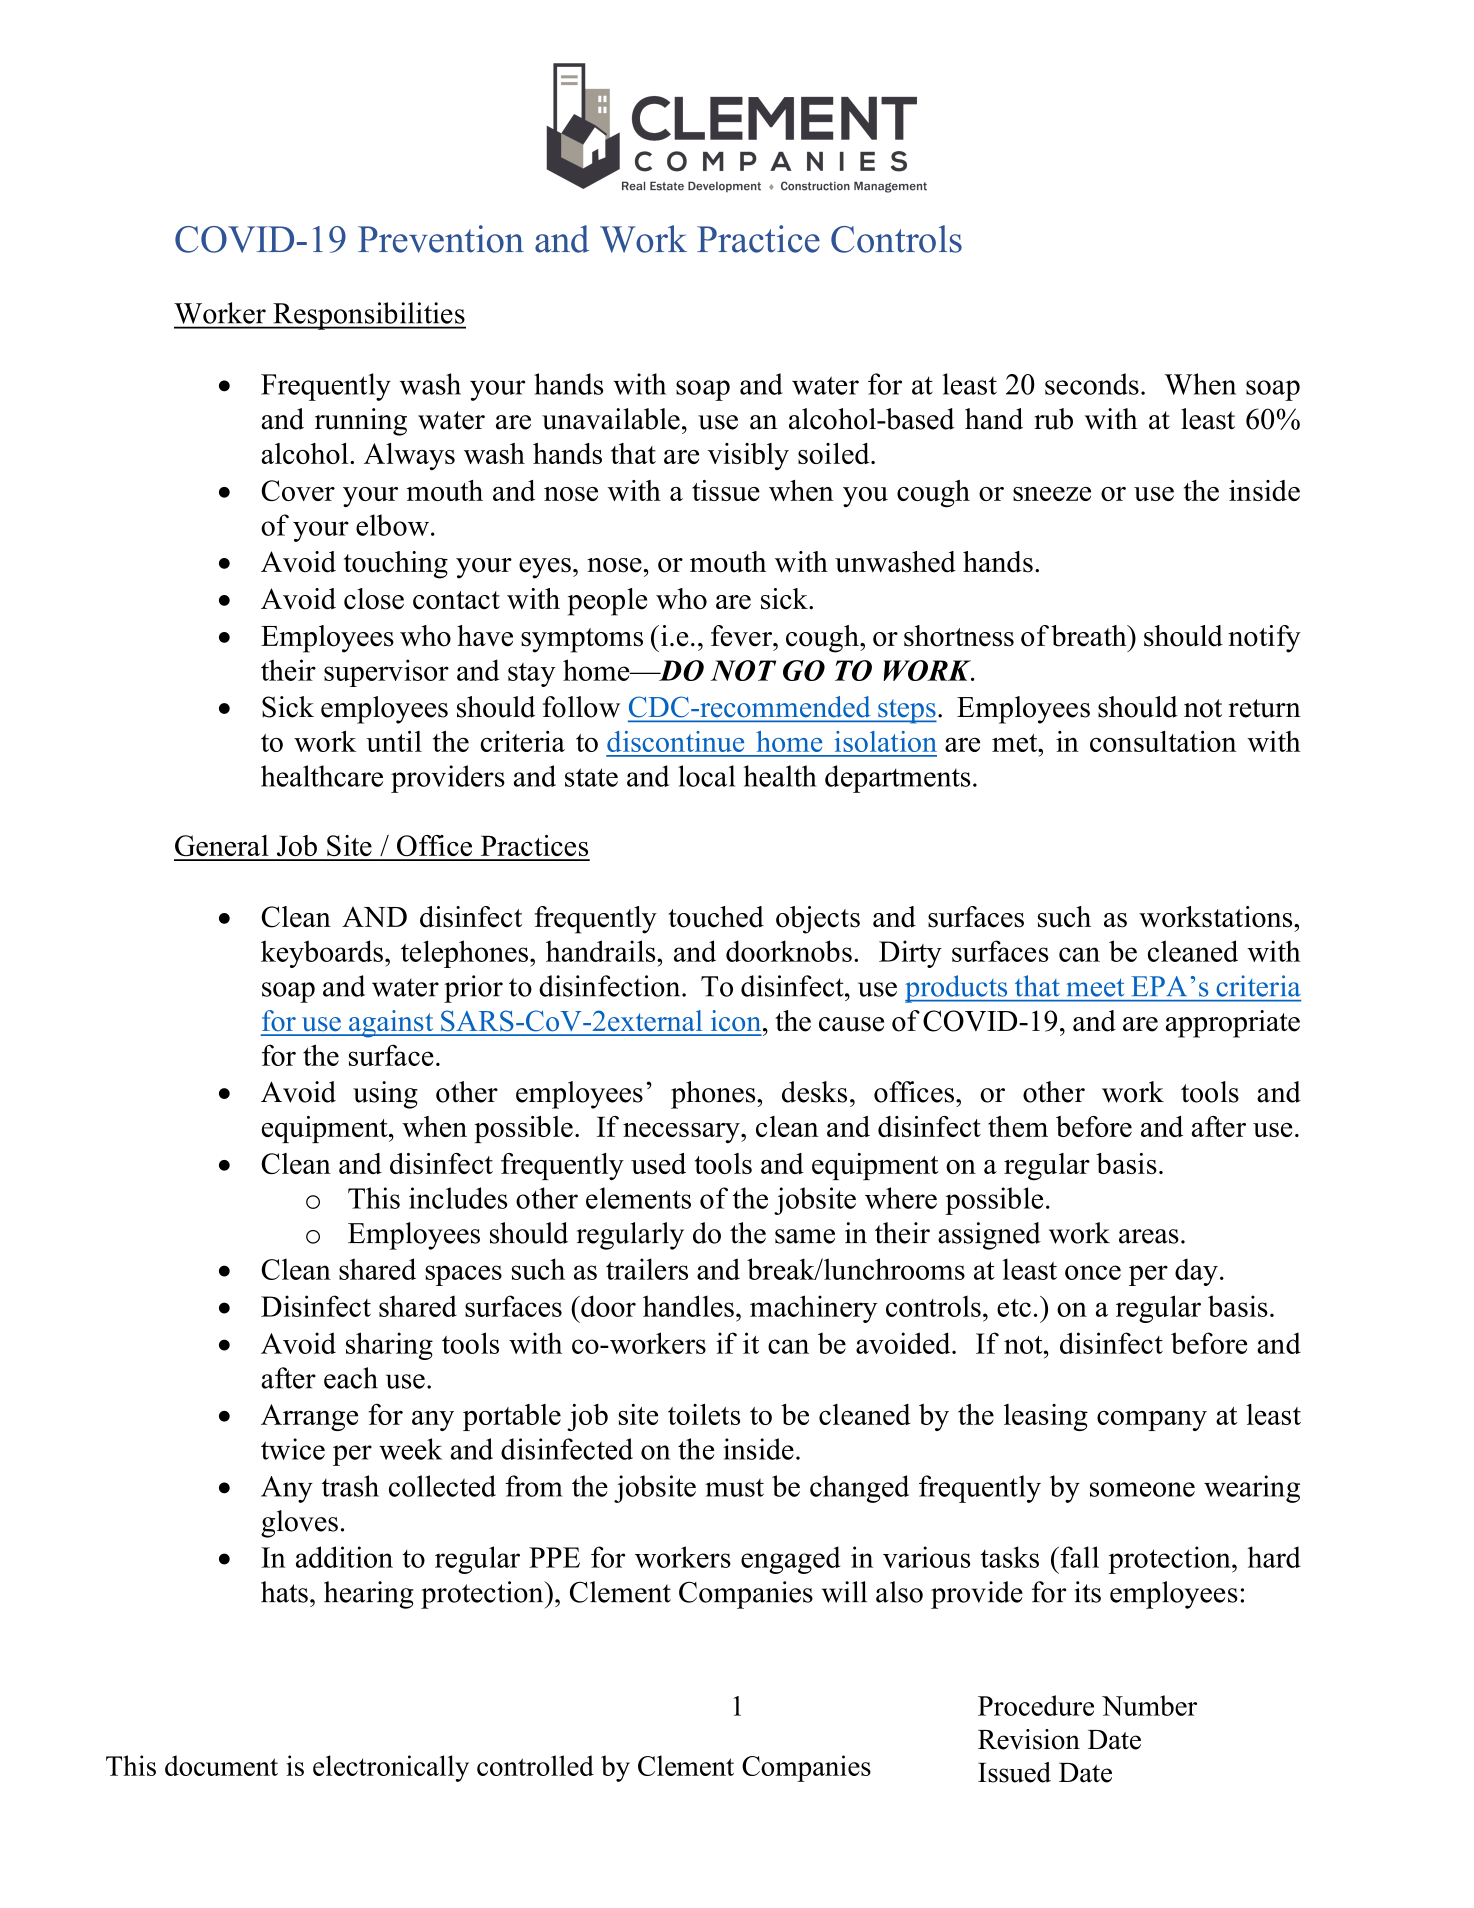 The width and height of the image is (1474, 1908). I want to click on cause, so click(851, 1024).
